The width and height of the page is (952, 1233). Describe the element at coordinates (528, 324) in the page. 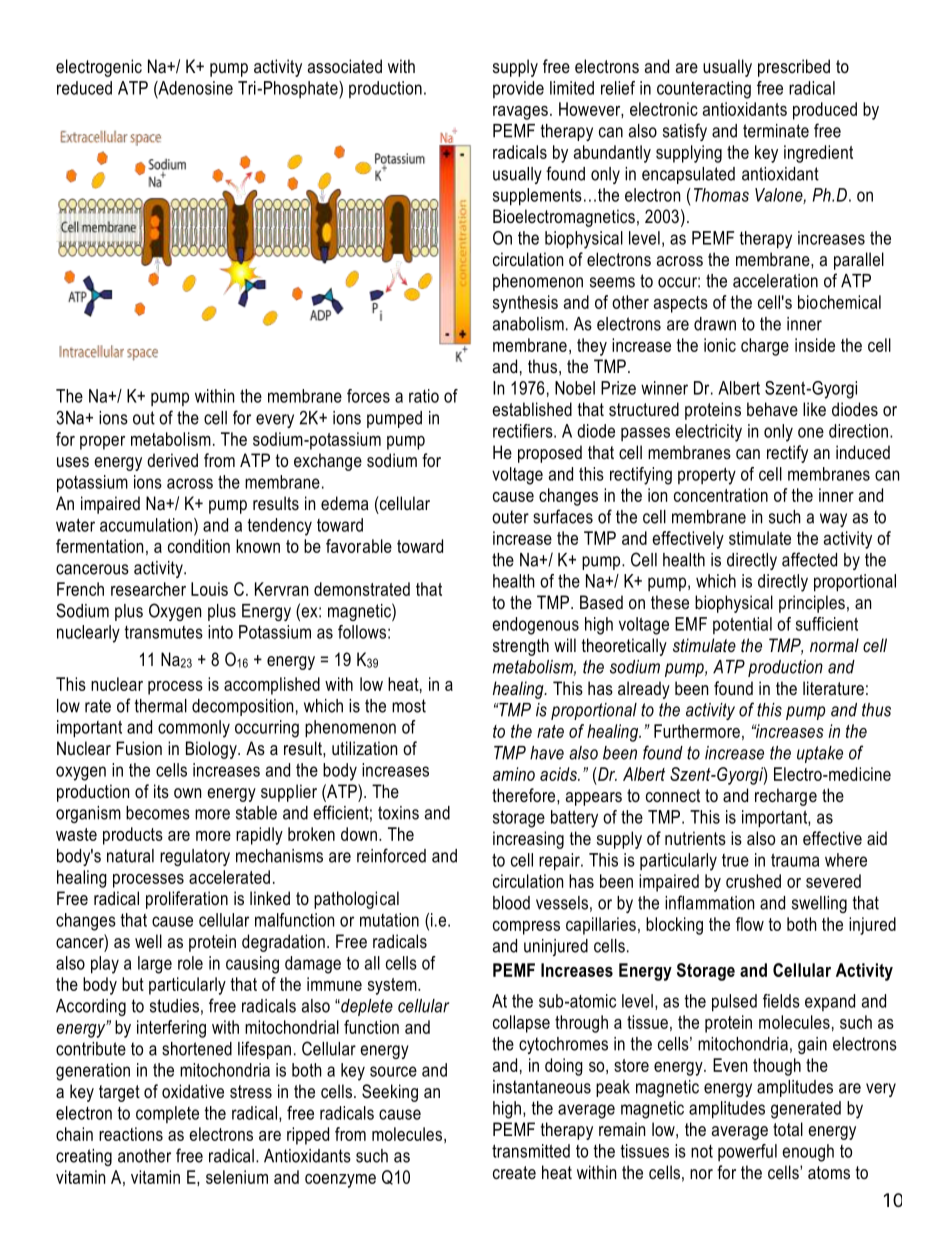

I see `anabolism` at that location.
